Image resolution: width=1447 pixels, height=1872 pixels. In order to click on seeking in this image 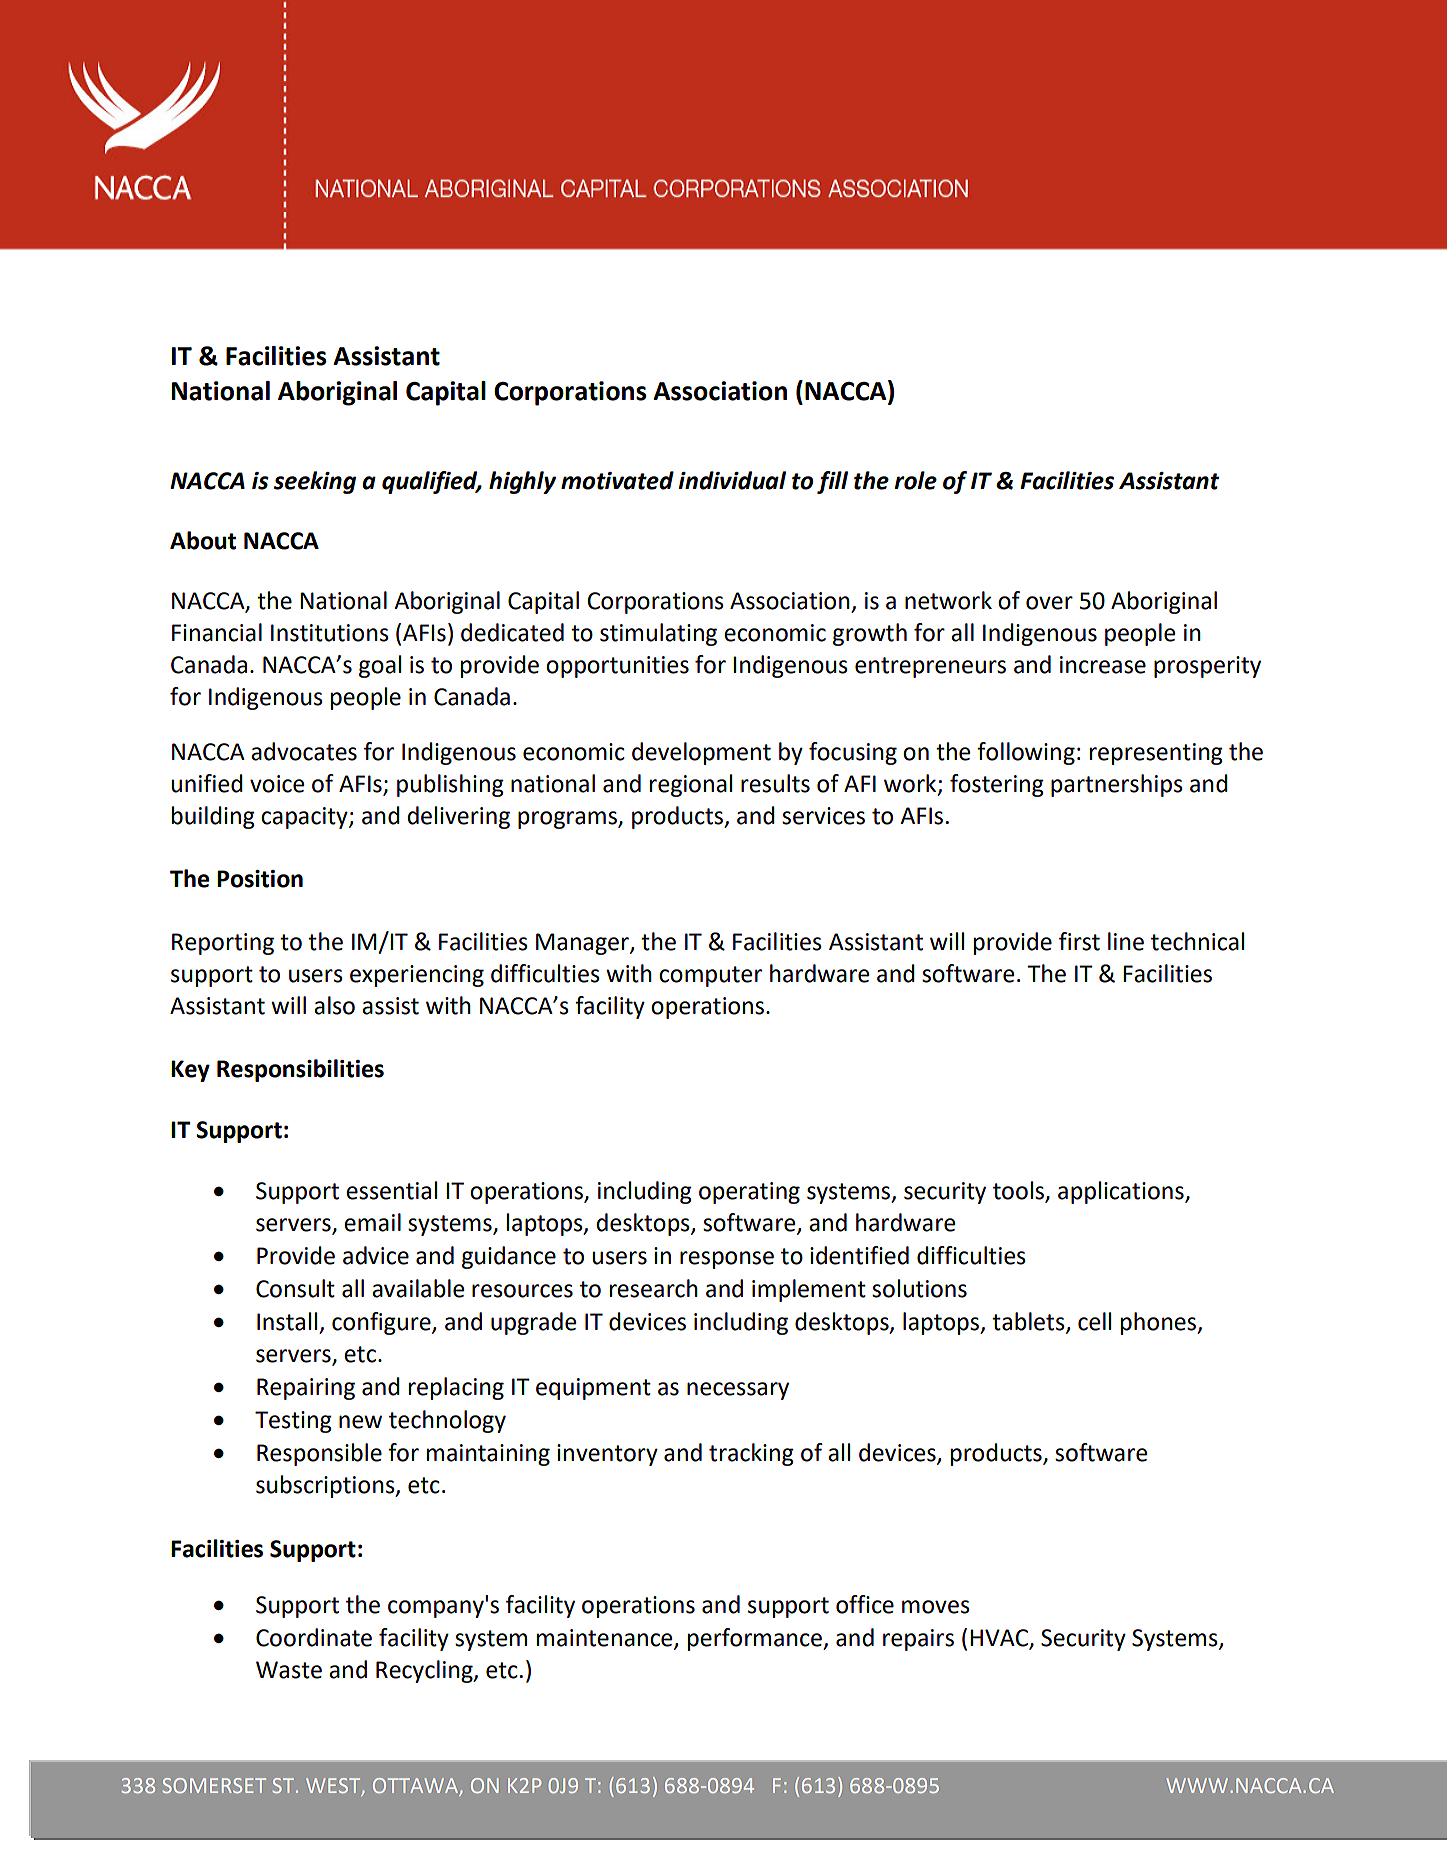, I will do `click(315, 482)`.
